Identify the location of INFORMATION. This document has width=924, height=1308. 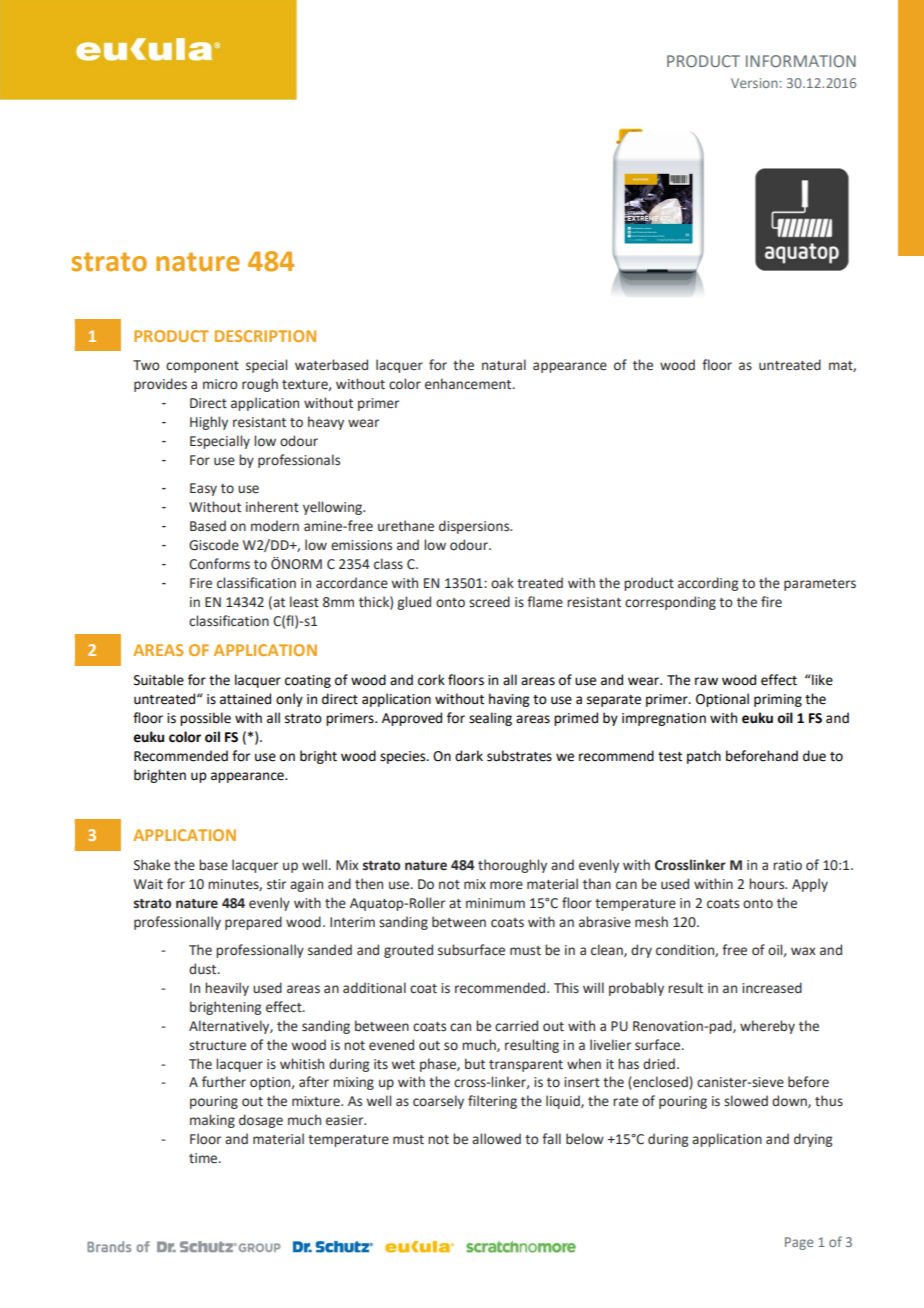
(801, 61).
